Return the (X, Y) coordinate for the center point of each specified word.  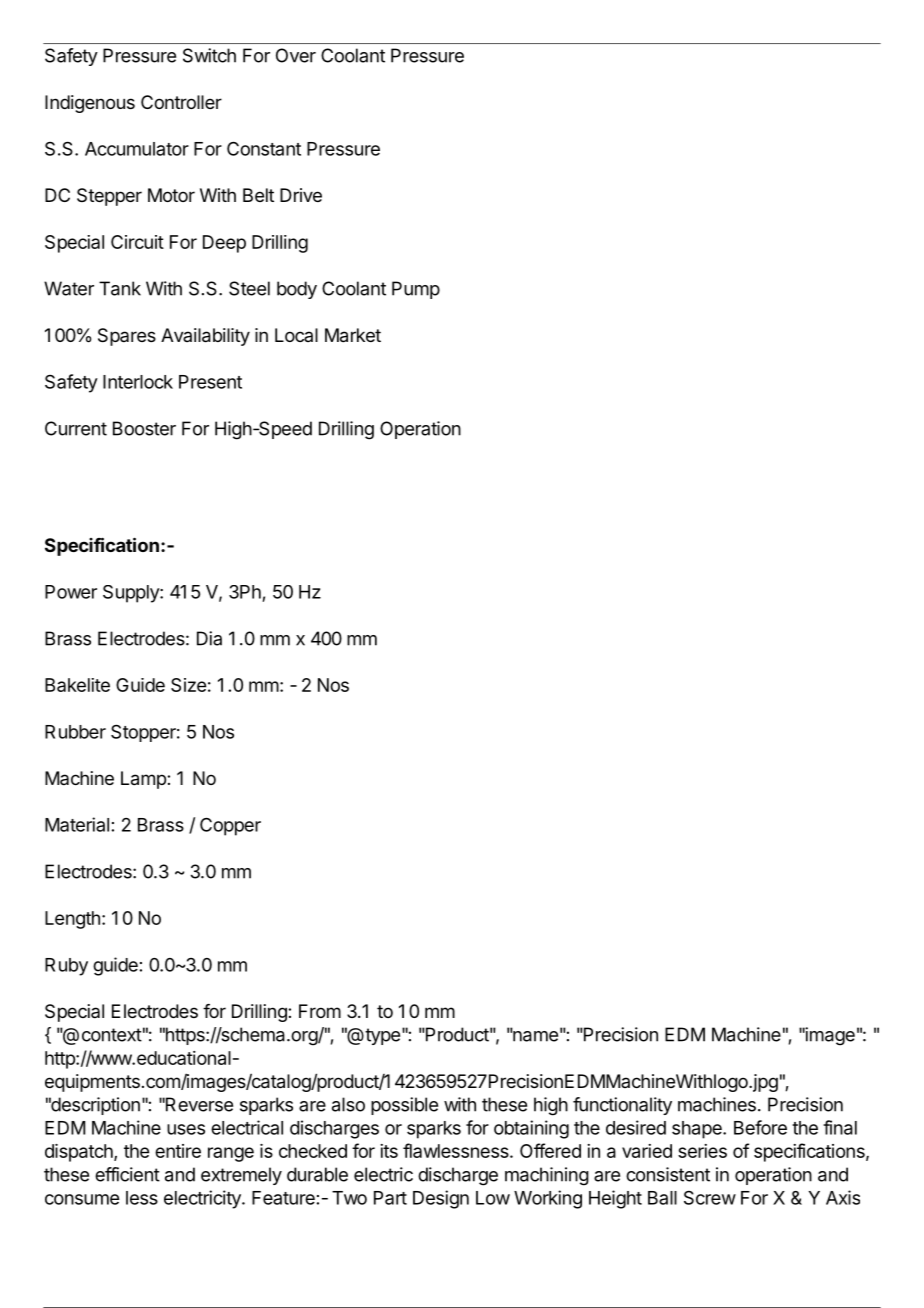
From (320, 1011)
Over (296, 55)
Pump (416, 290)
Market (353, 335)
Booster (144, 428)
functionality (622, 1106)
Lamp (144, 780)
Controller (181, 102)
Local (296, 335)
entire (178, 1151)
